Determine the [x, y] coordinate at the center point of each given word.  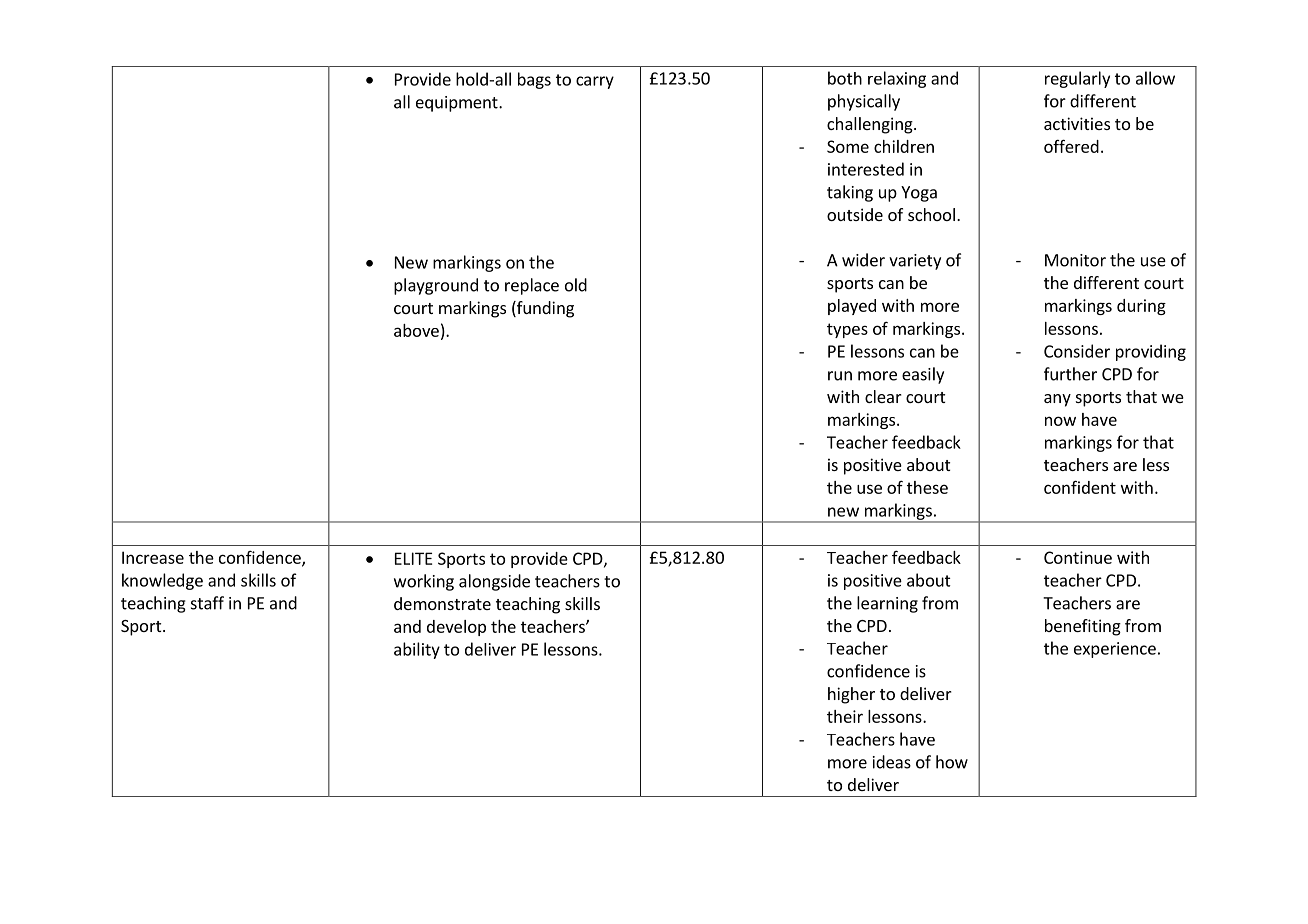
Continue [1078, 557]
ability [417, 650]
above [416, 330]
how [952, 762]
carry [595, 82]
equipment [458, 104]
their [845, 716]
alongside [494, 582]
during [1141, 307]
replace [532, 286]
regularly [1077, 79]
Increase [153, 557]
